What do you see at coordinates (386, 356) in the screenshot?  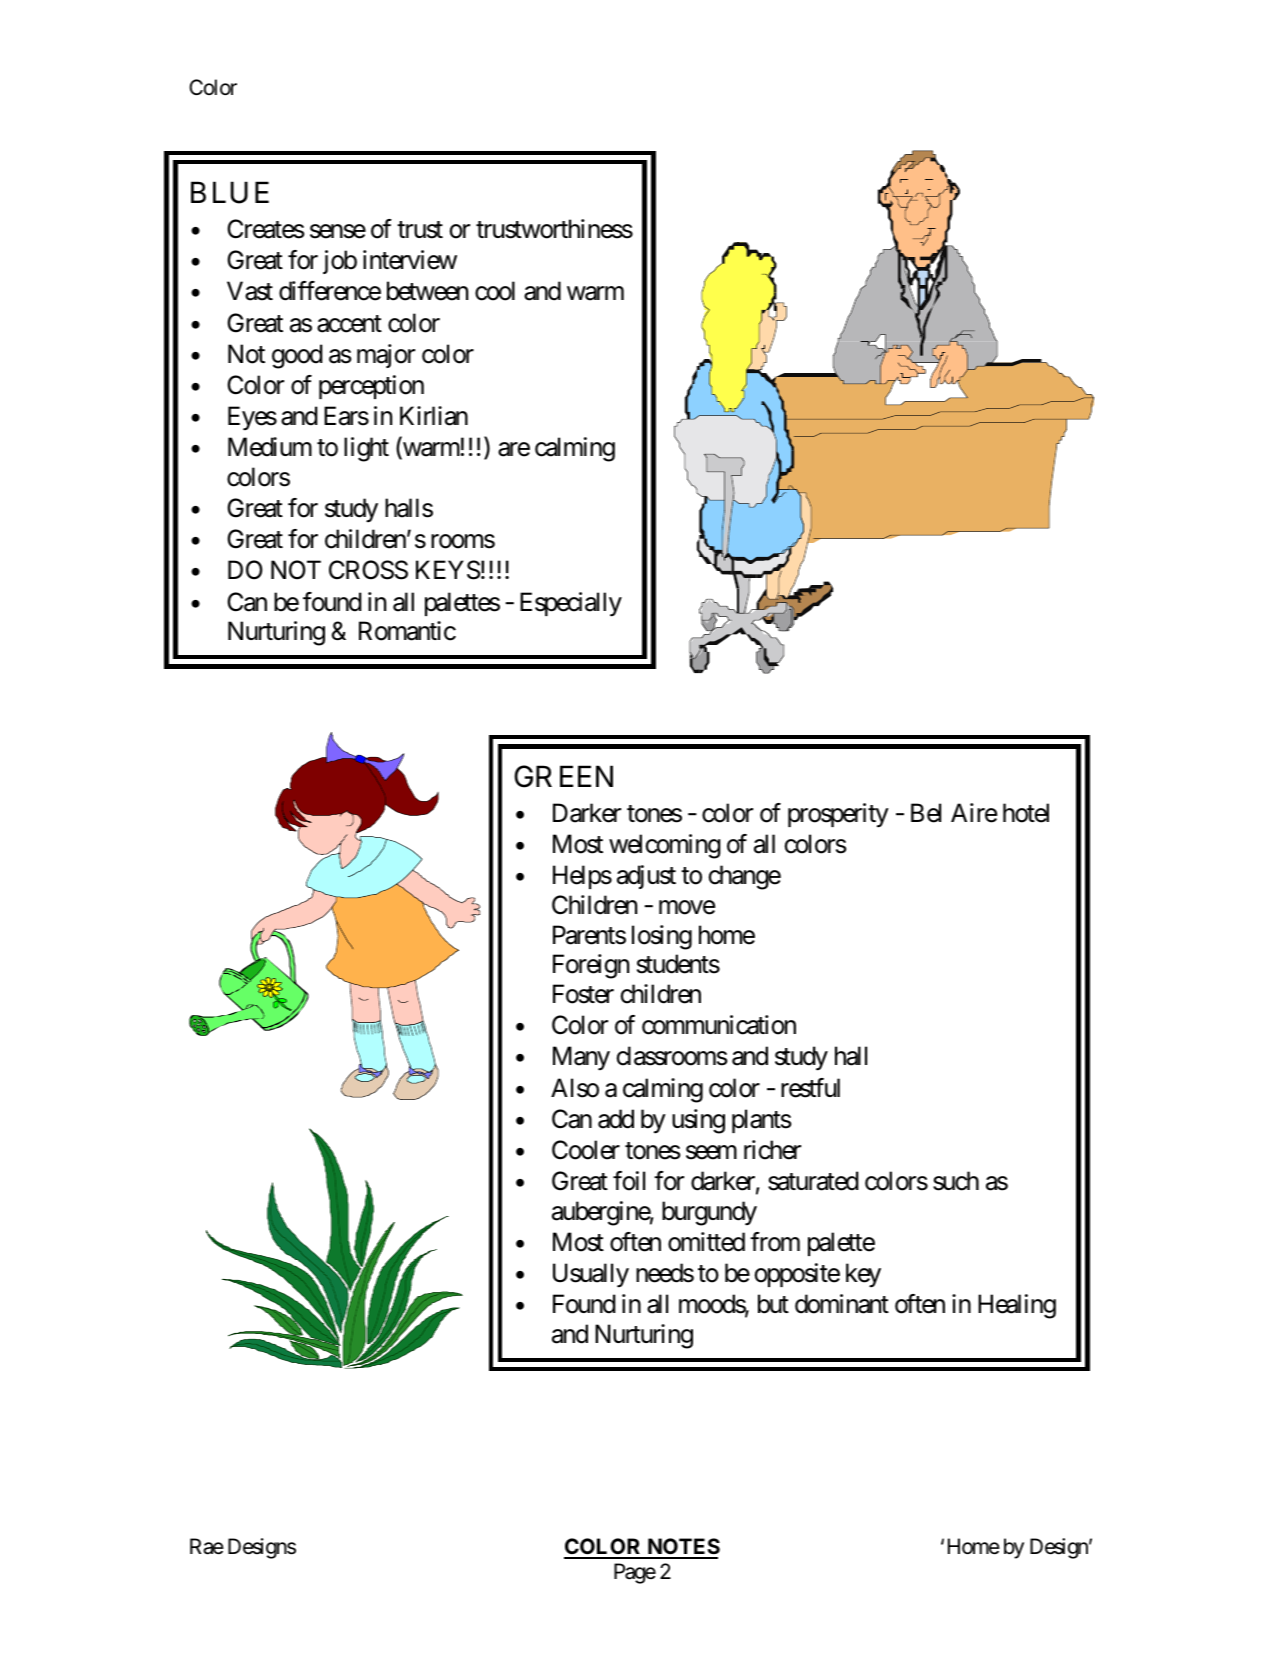 I see `major` at bounding box center [386, 356].
